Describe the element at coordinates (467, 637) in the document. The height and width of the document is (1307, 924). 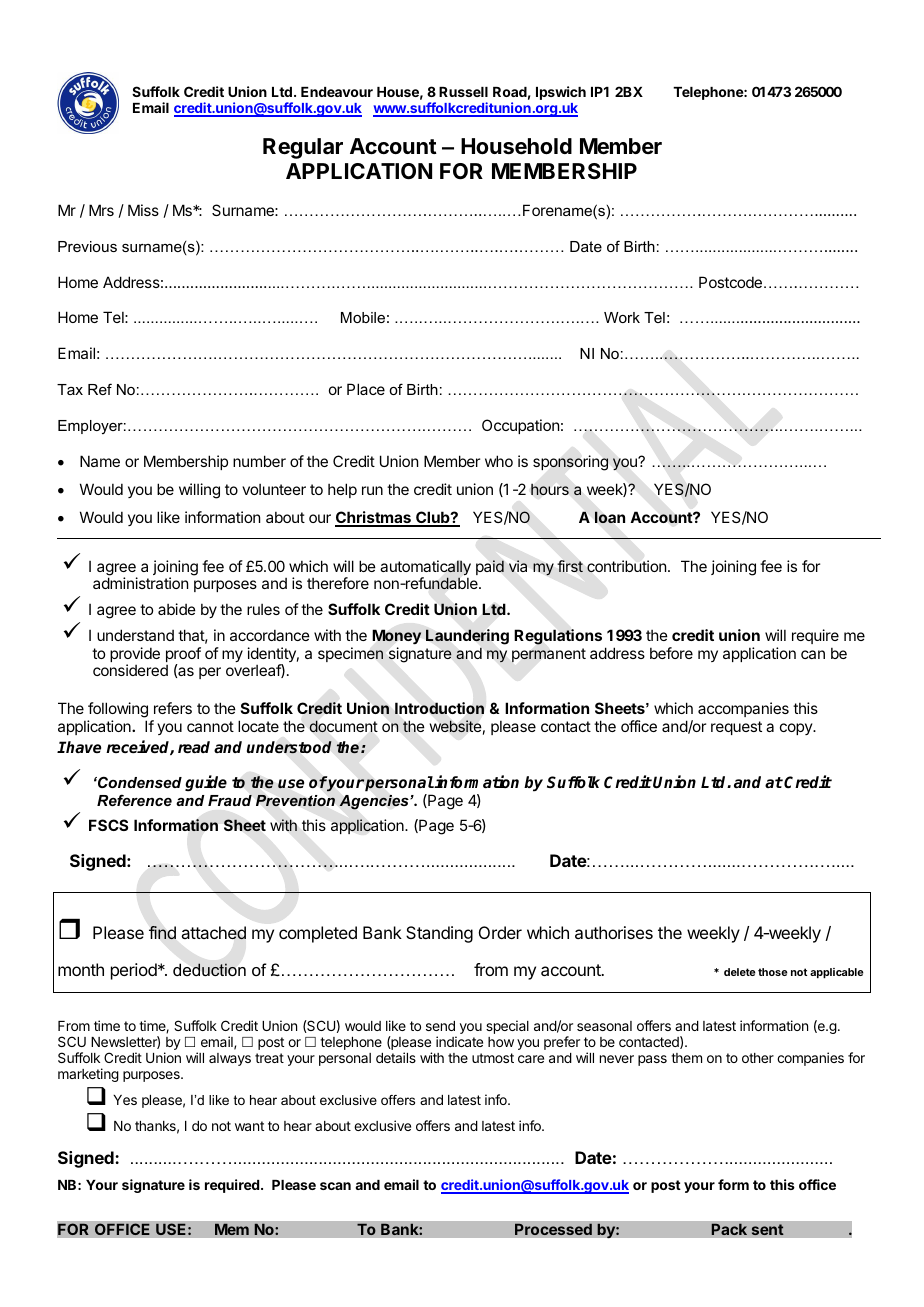
I see `Laundering` at that location.
